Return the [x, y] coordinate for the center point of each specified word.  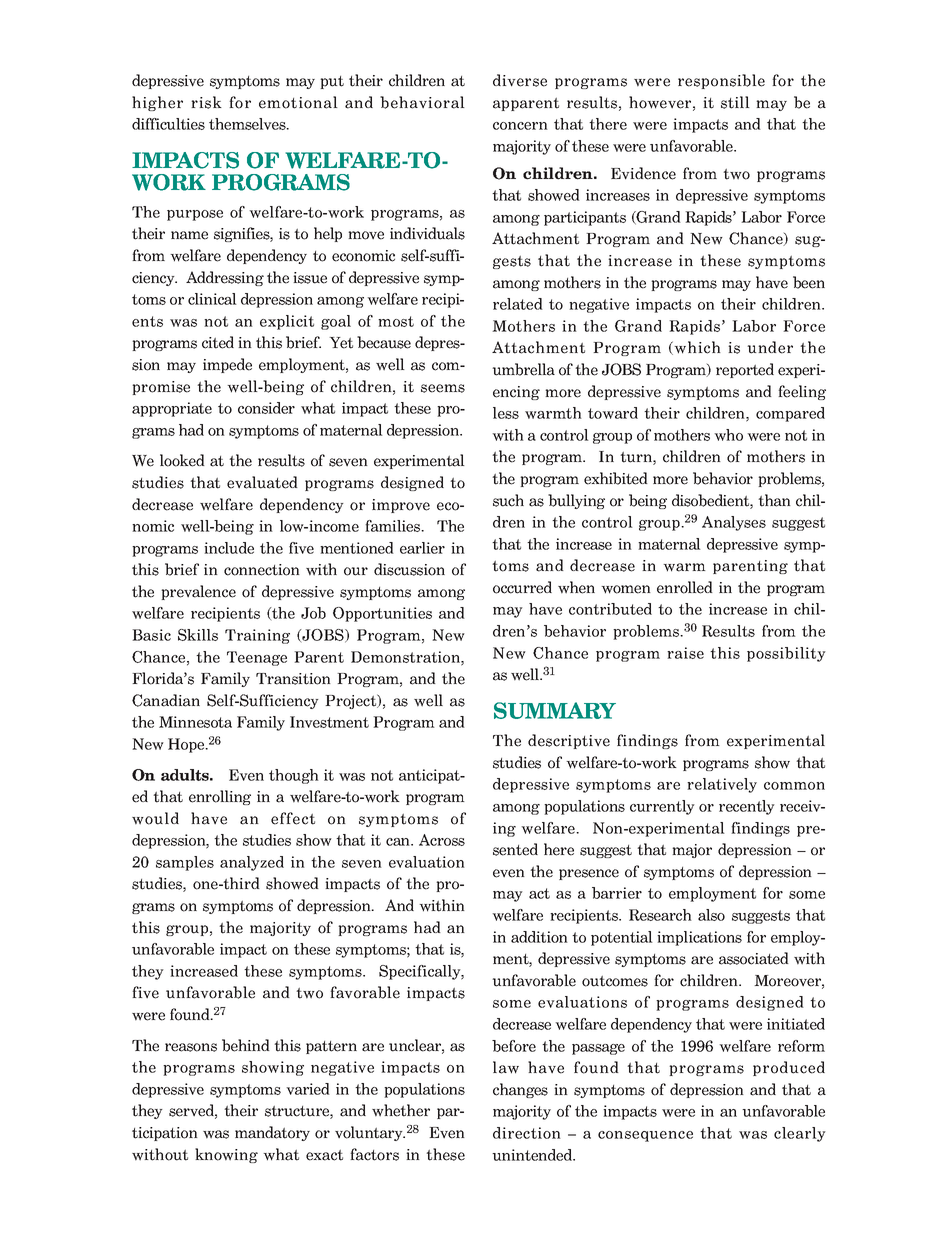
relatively [722, 785]
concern [520, 126]
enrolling [220, 797]
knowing [226, 1155]
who [728, 435]
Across [442, 840]
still [735, 102]
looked [182, 460]
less [506, 413]
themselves [248, 124]
